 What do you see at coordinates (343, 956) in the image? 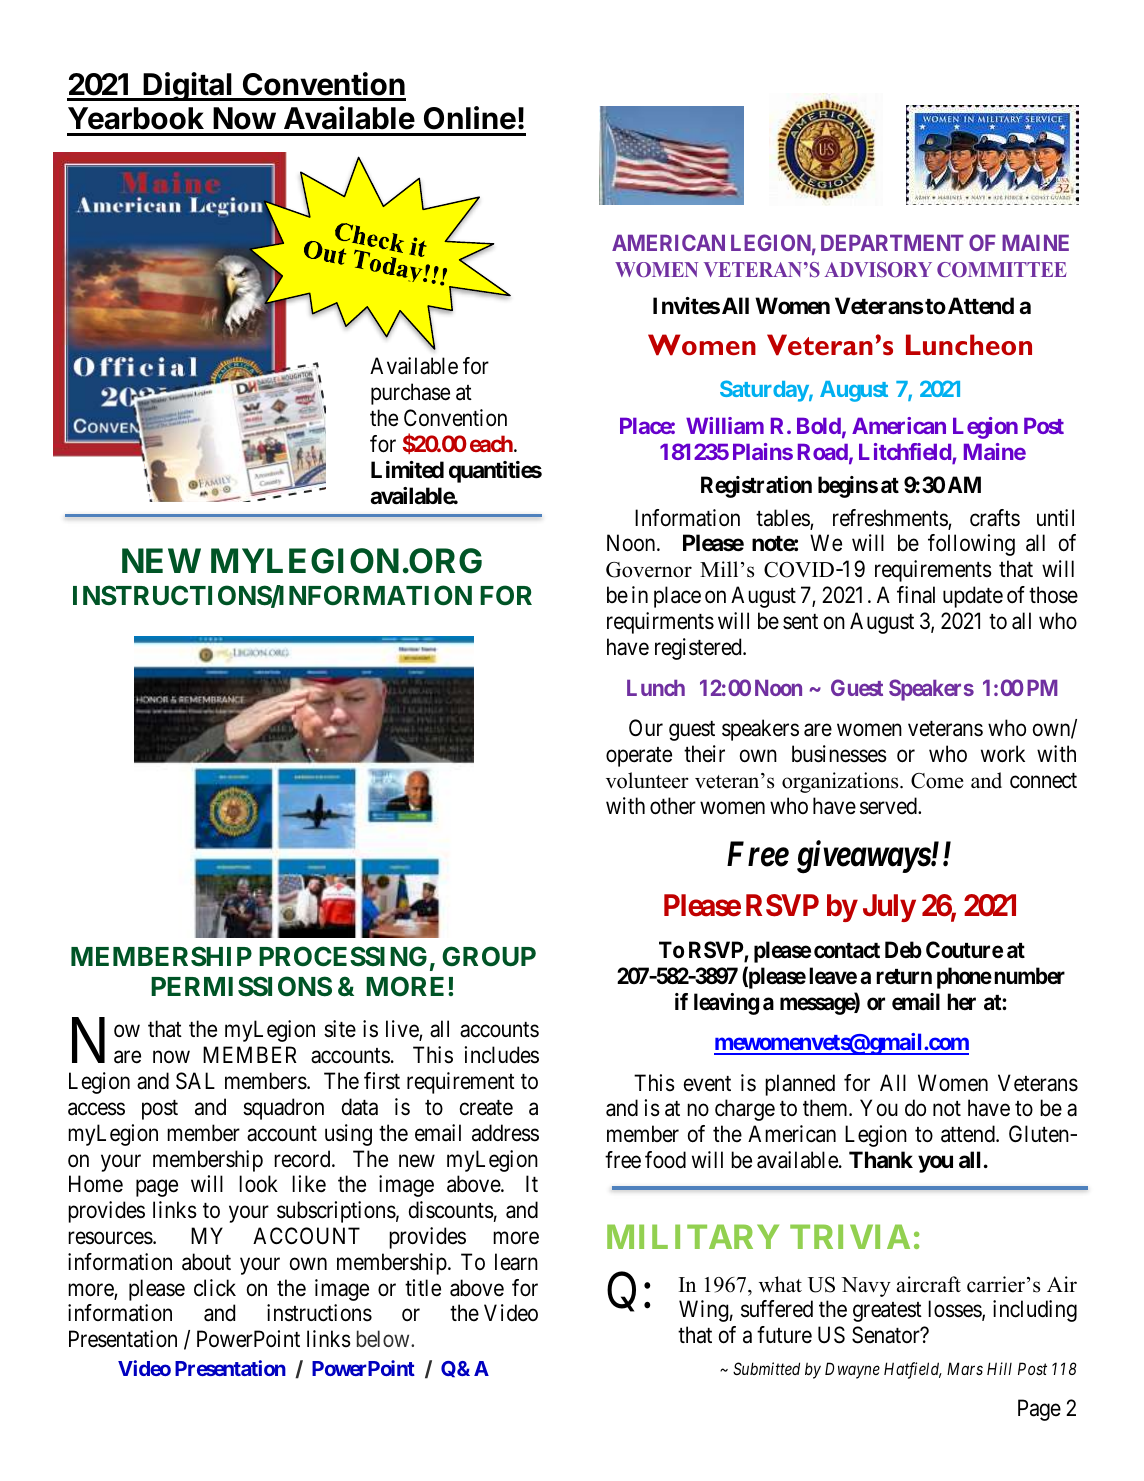
I see `PROCESSING` at bounding box center [343, 956].
